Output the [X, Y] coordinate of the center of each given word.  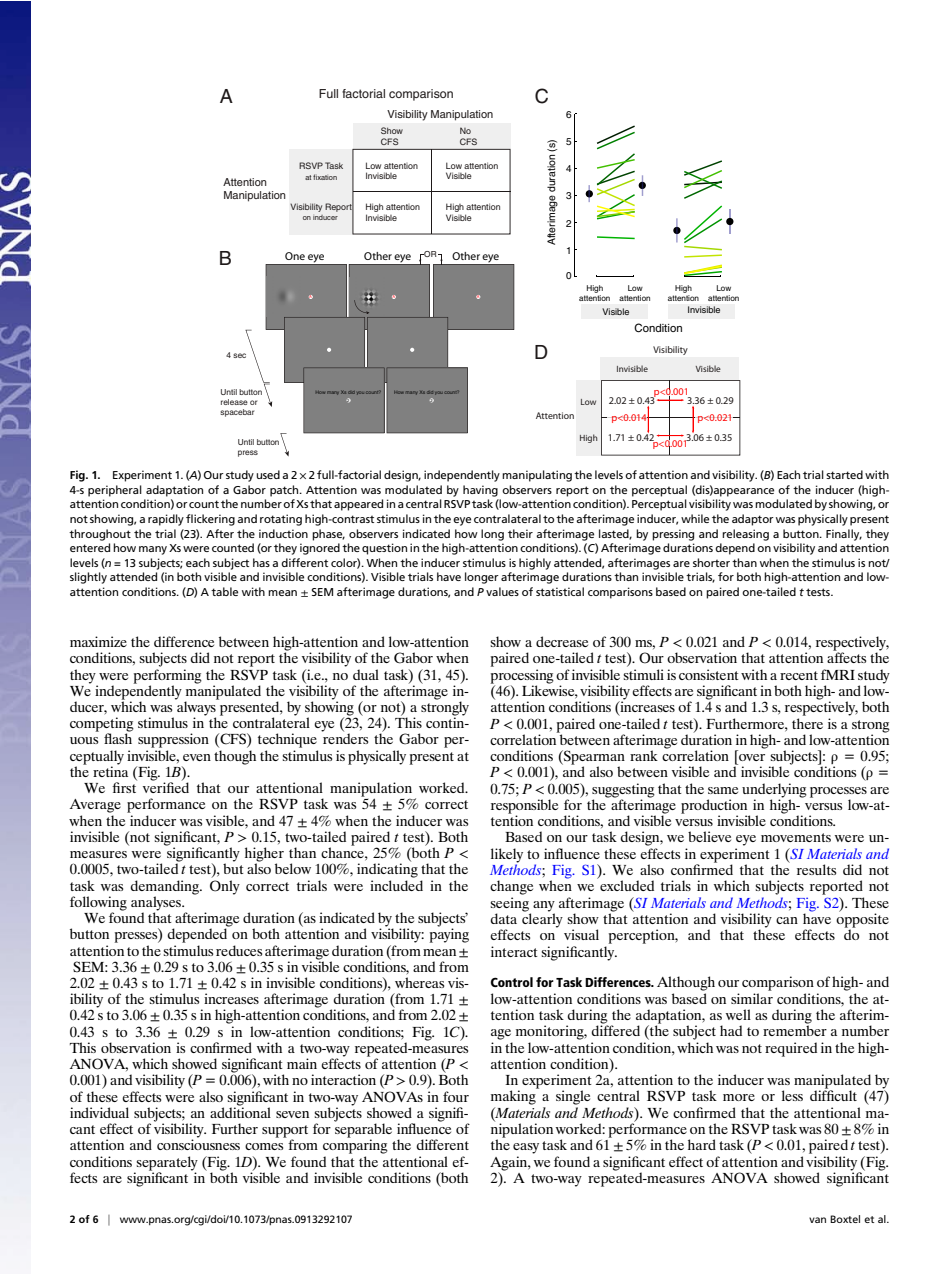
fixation [325, 177]
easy [526, 1148]
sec [239, 355]
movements [796, 837]
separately [167, 1164]
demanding [165, 887]
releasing [745, 535]
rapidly [166, 520]
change [511, 887]
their [520, 533]
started [844, 474]
